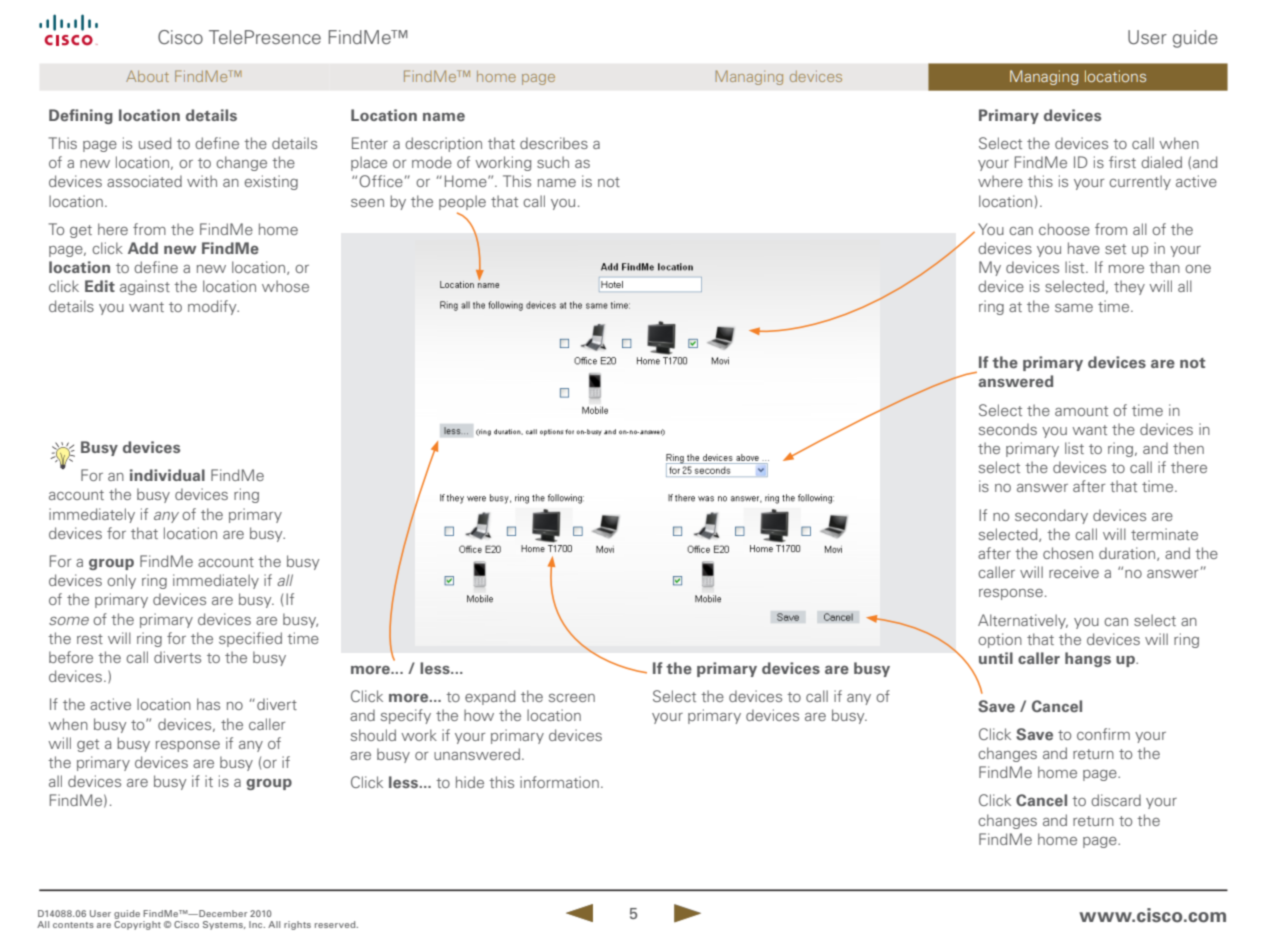 This image has height=952, width=1267. I want to click on Inc, so click(257, 924).
